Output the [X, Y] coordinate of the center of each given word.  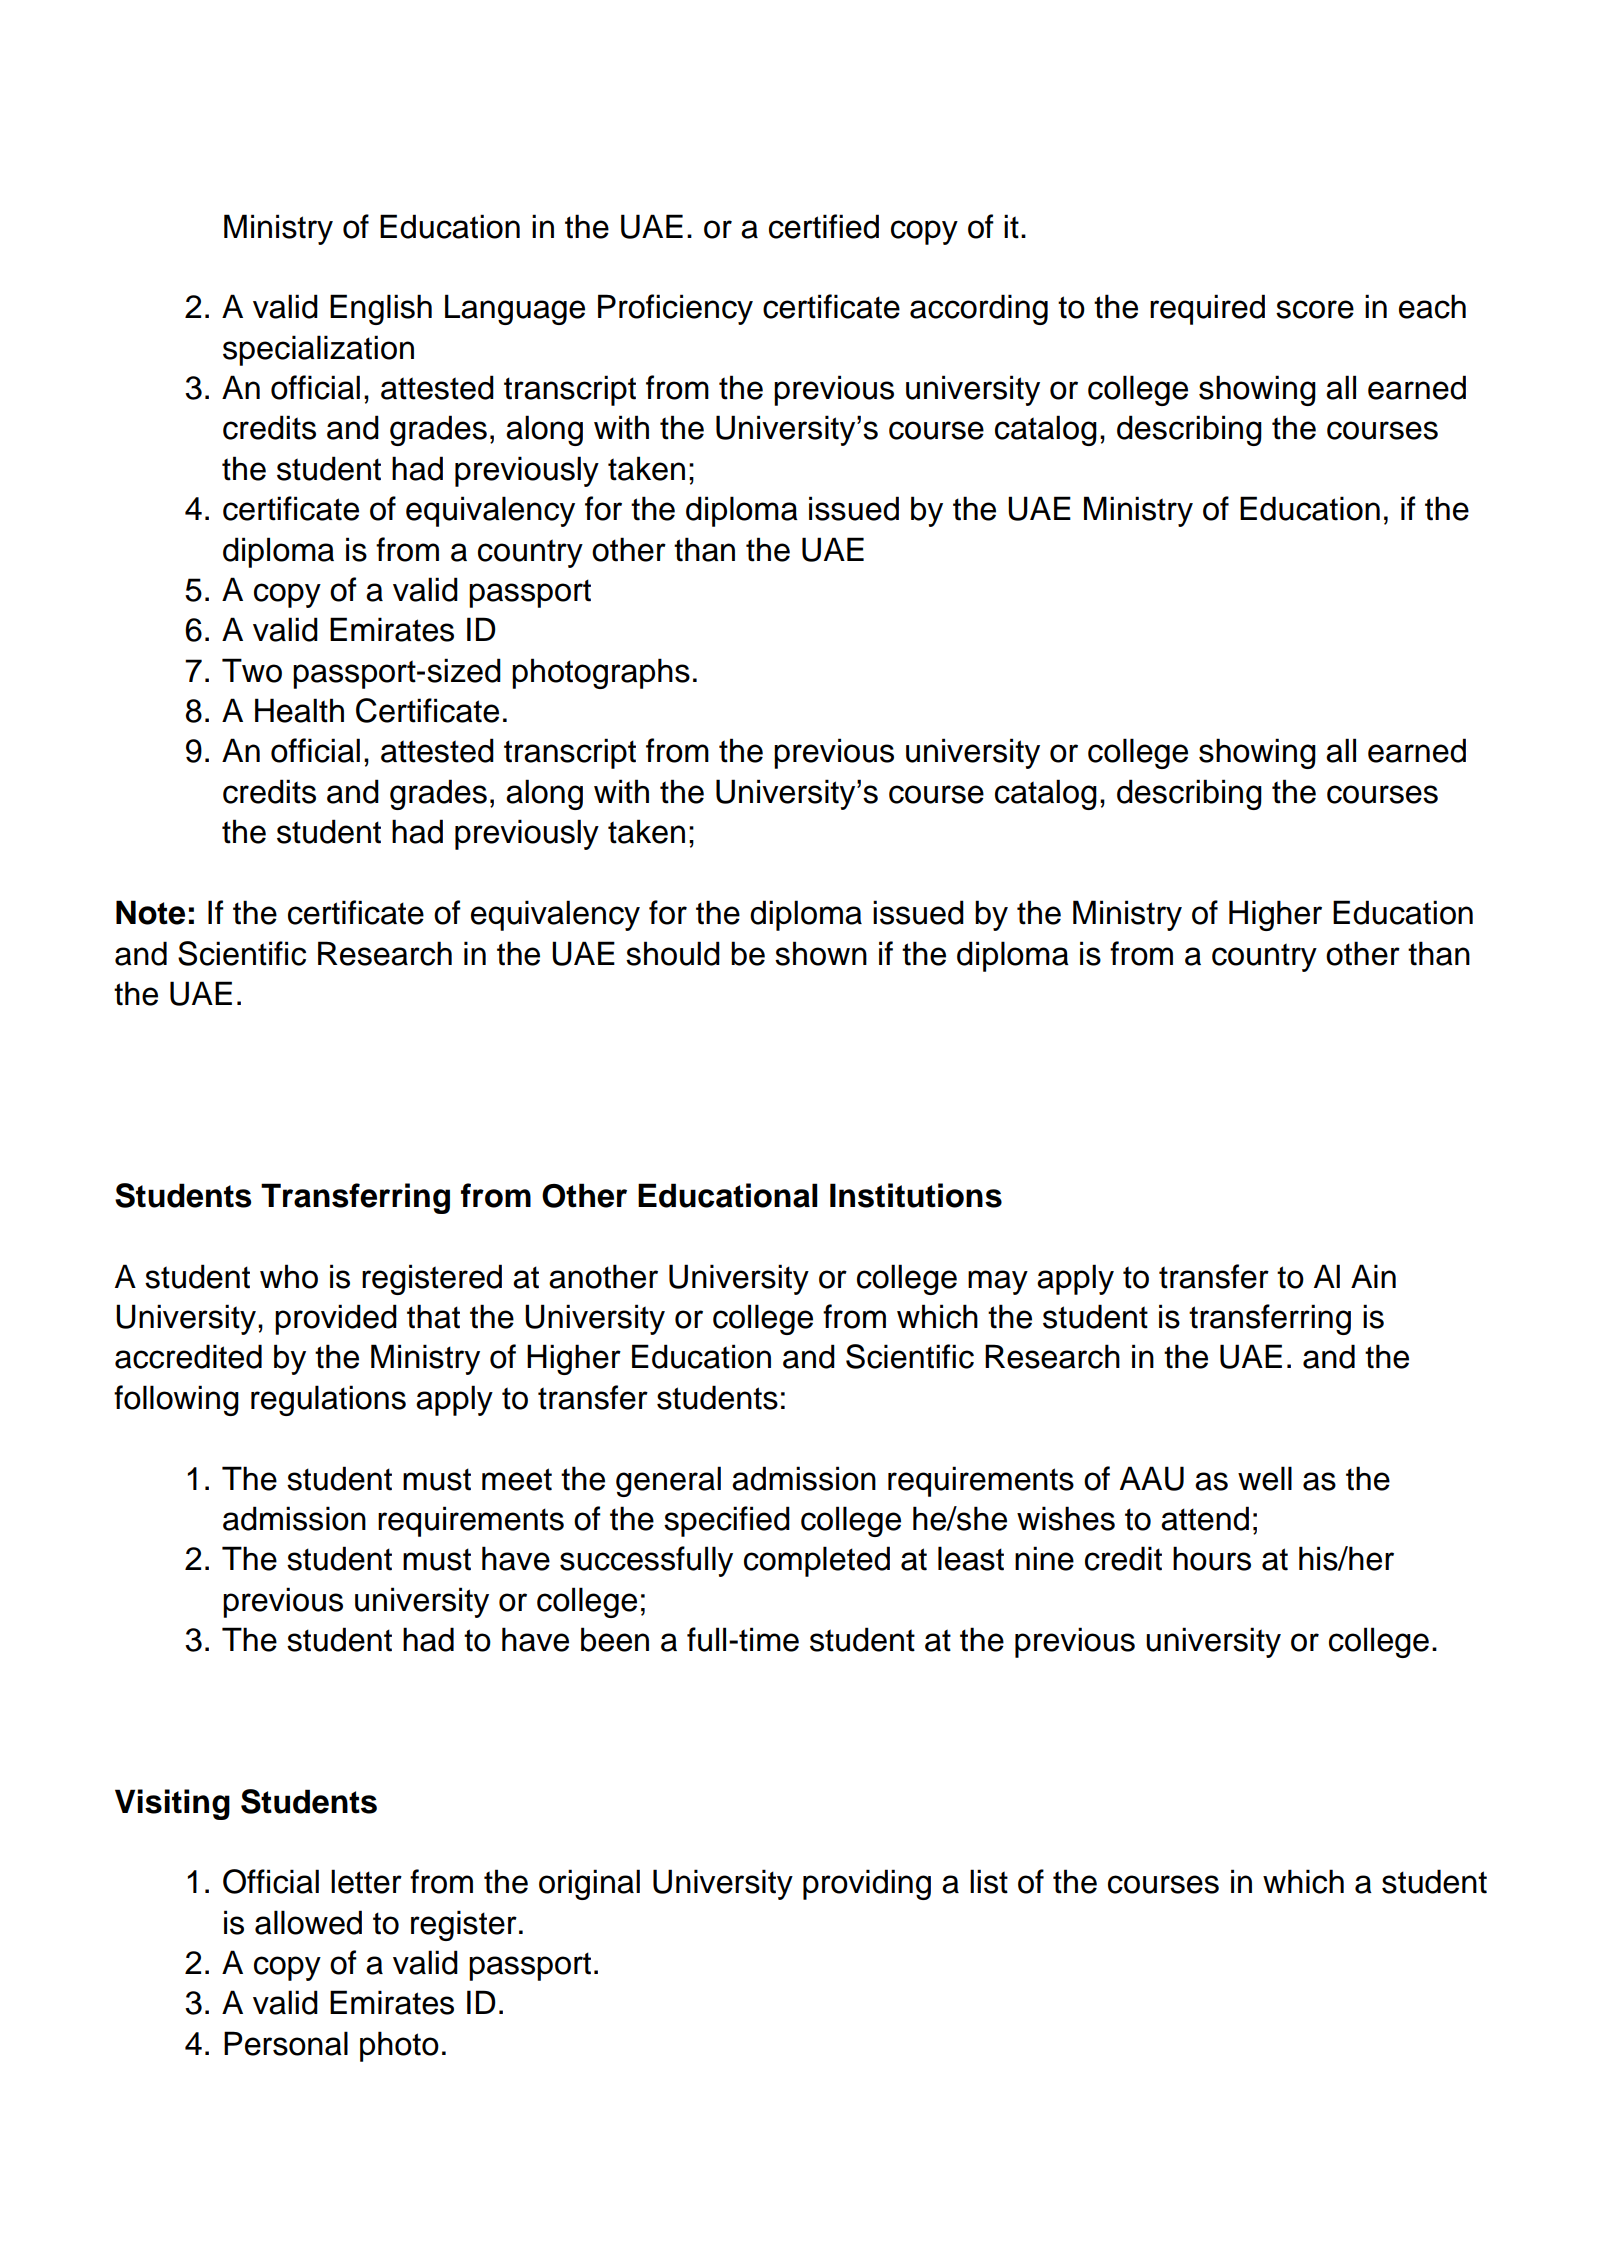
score [1315, 309]
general [668, 1481]
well [1265, 1478]
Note [150, 912]
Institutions [916, 1195]
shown [821, 953]
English [381, 309]
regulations [328, 1400]
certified [824, 226]
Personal [286, 2043]
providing [867, 1884]
